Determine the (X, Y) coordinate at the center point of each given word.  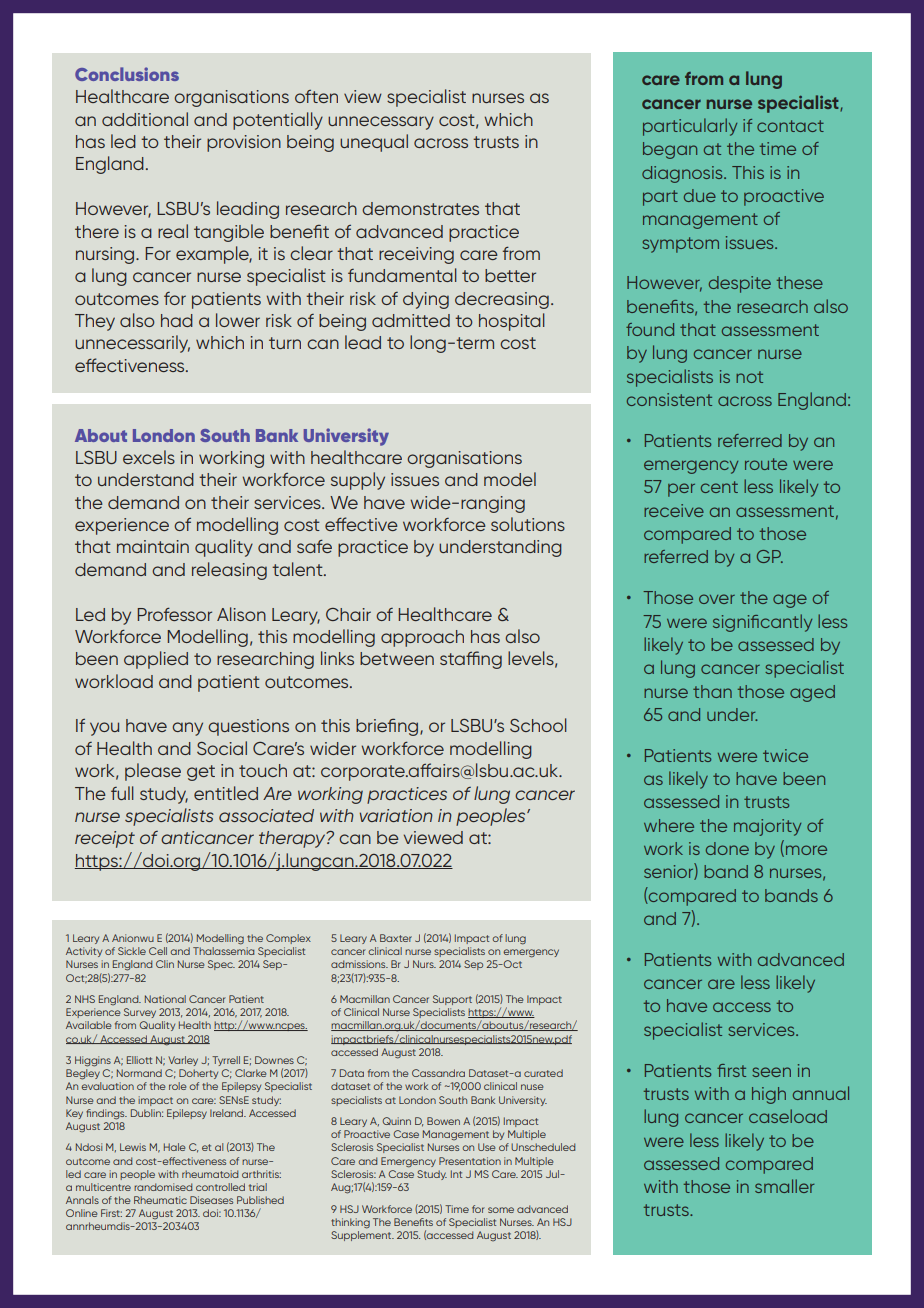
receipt (105, 839)
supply (358, 481)
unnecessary (381, 123)
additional (145, 119)
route (766, 464)
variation (396, 815)
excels (149, 457)
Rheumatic (160, 1200)
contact (790, 126)
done (727, 848)
